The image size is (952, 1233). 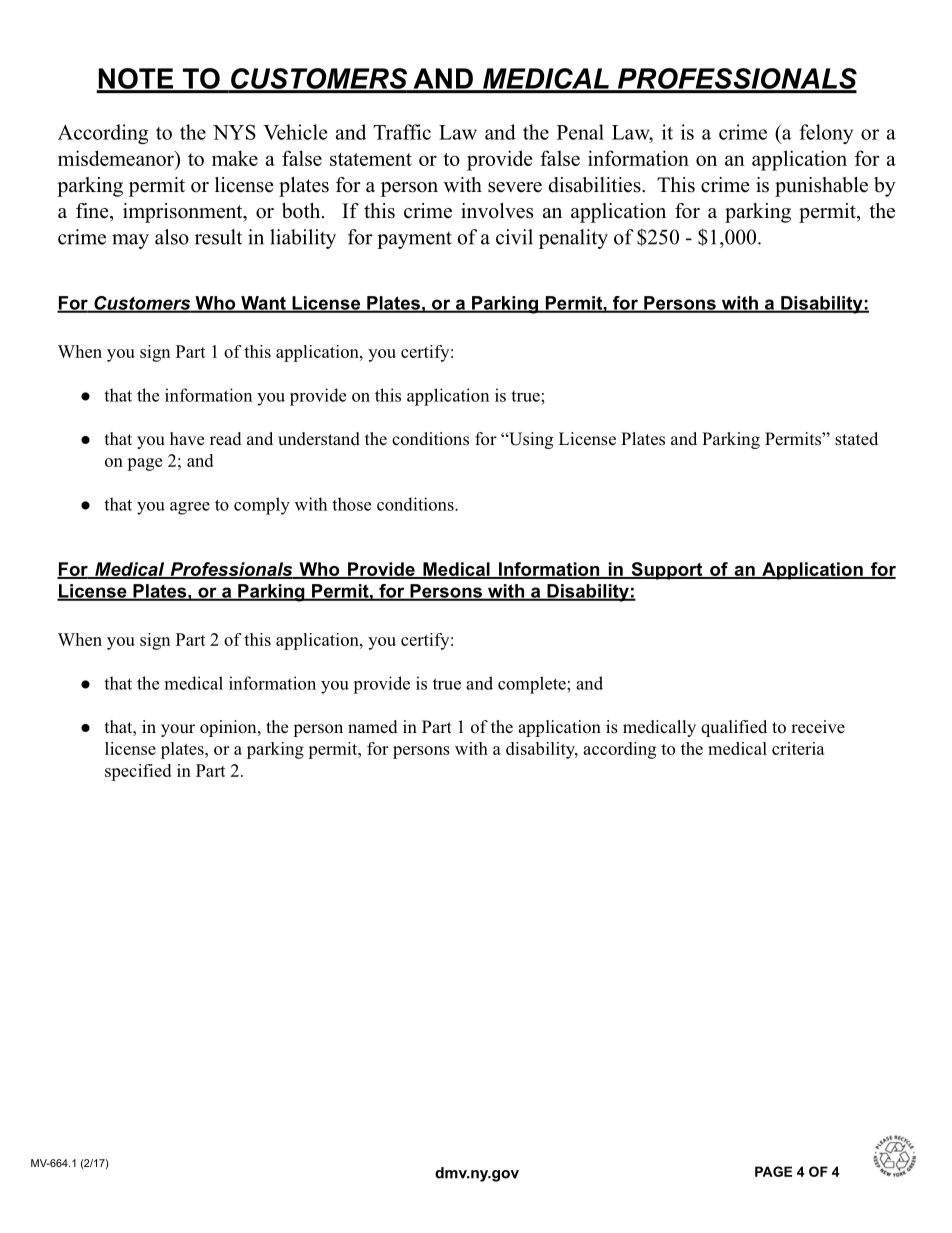 What do you see at coordinates (187, 438) in the screenshot?
I see `have` at bounding box center [187, 438].
